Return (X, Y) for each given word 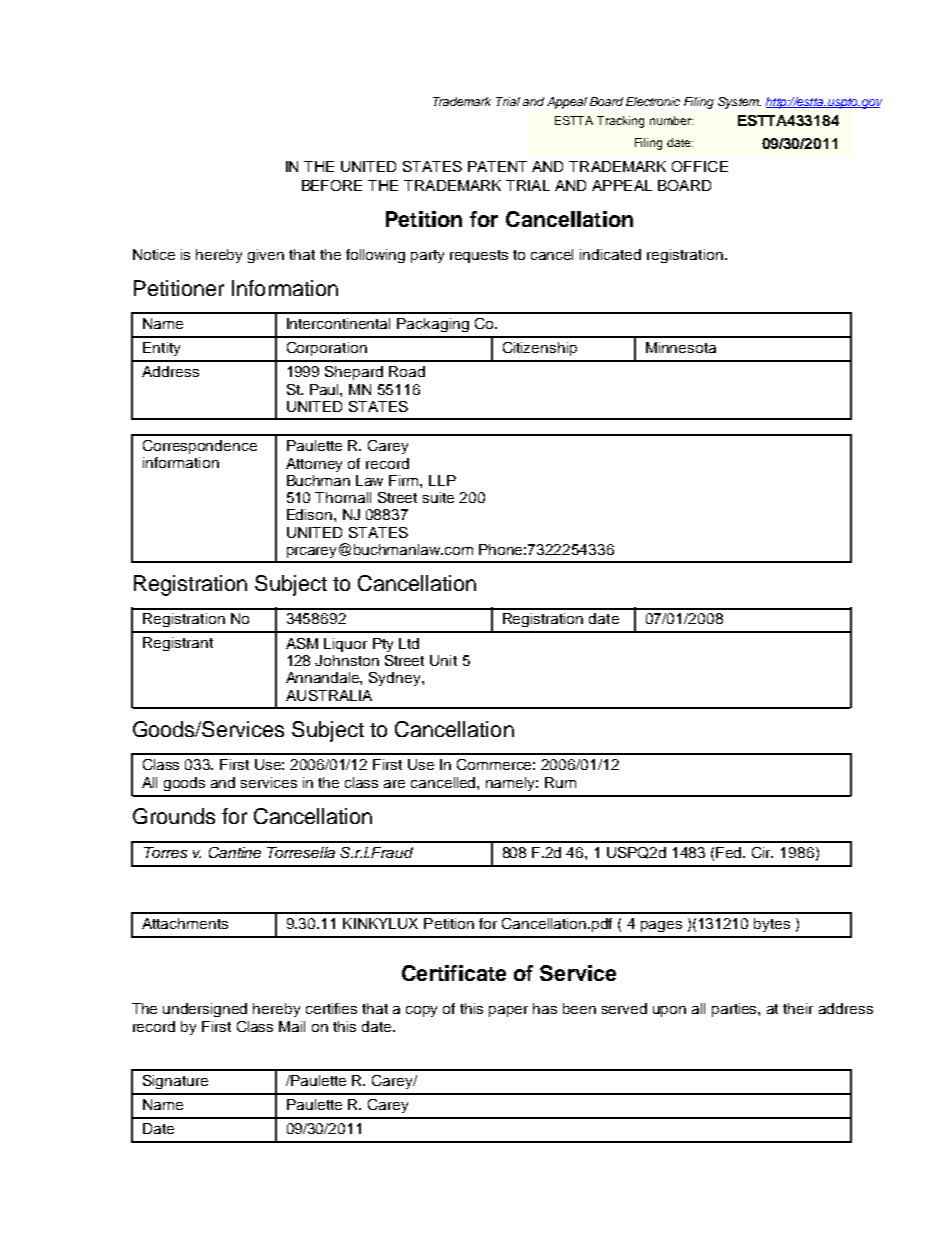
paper (508, 1011)
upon (669, 1011)
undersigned (205, 1010)
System (739, 103)
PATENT (497, 166)
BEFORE (332, 185)
